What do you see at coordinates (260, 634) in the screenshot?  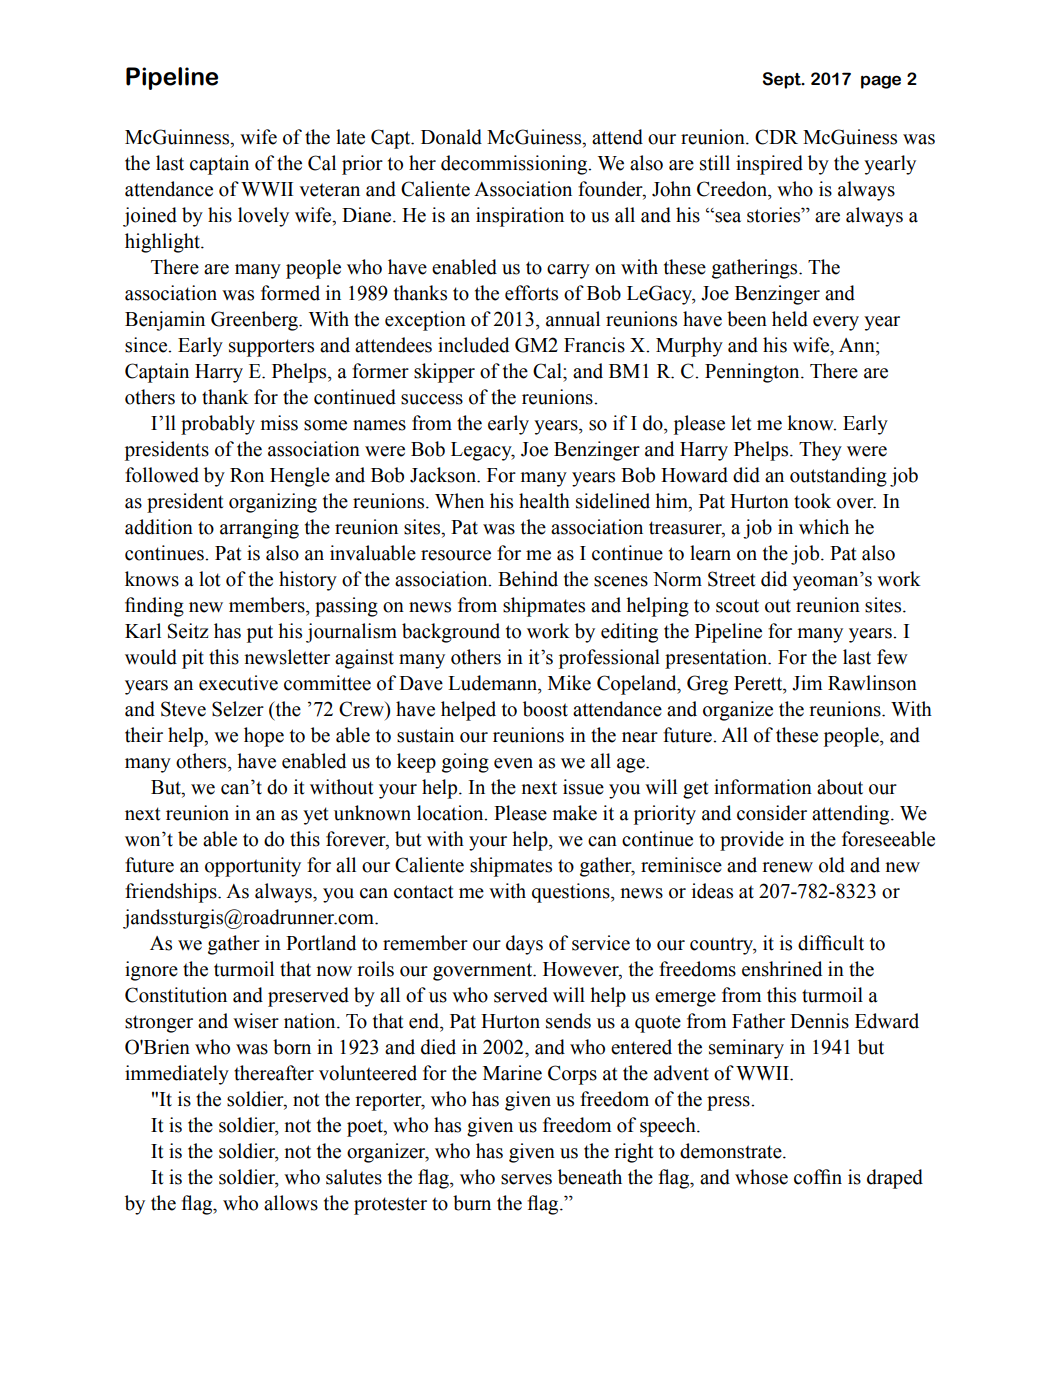 I see `put` at bounding box center [260, 634].
